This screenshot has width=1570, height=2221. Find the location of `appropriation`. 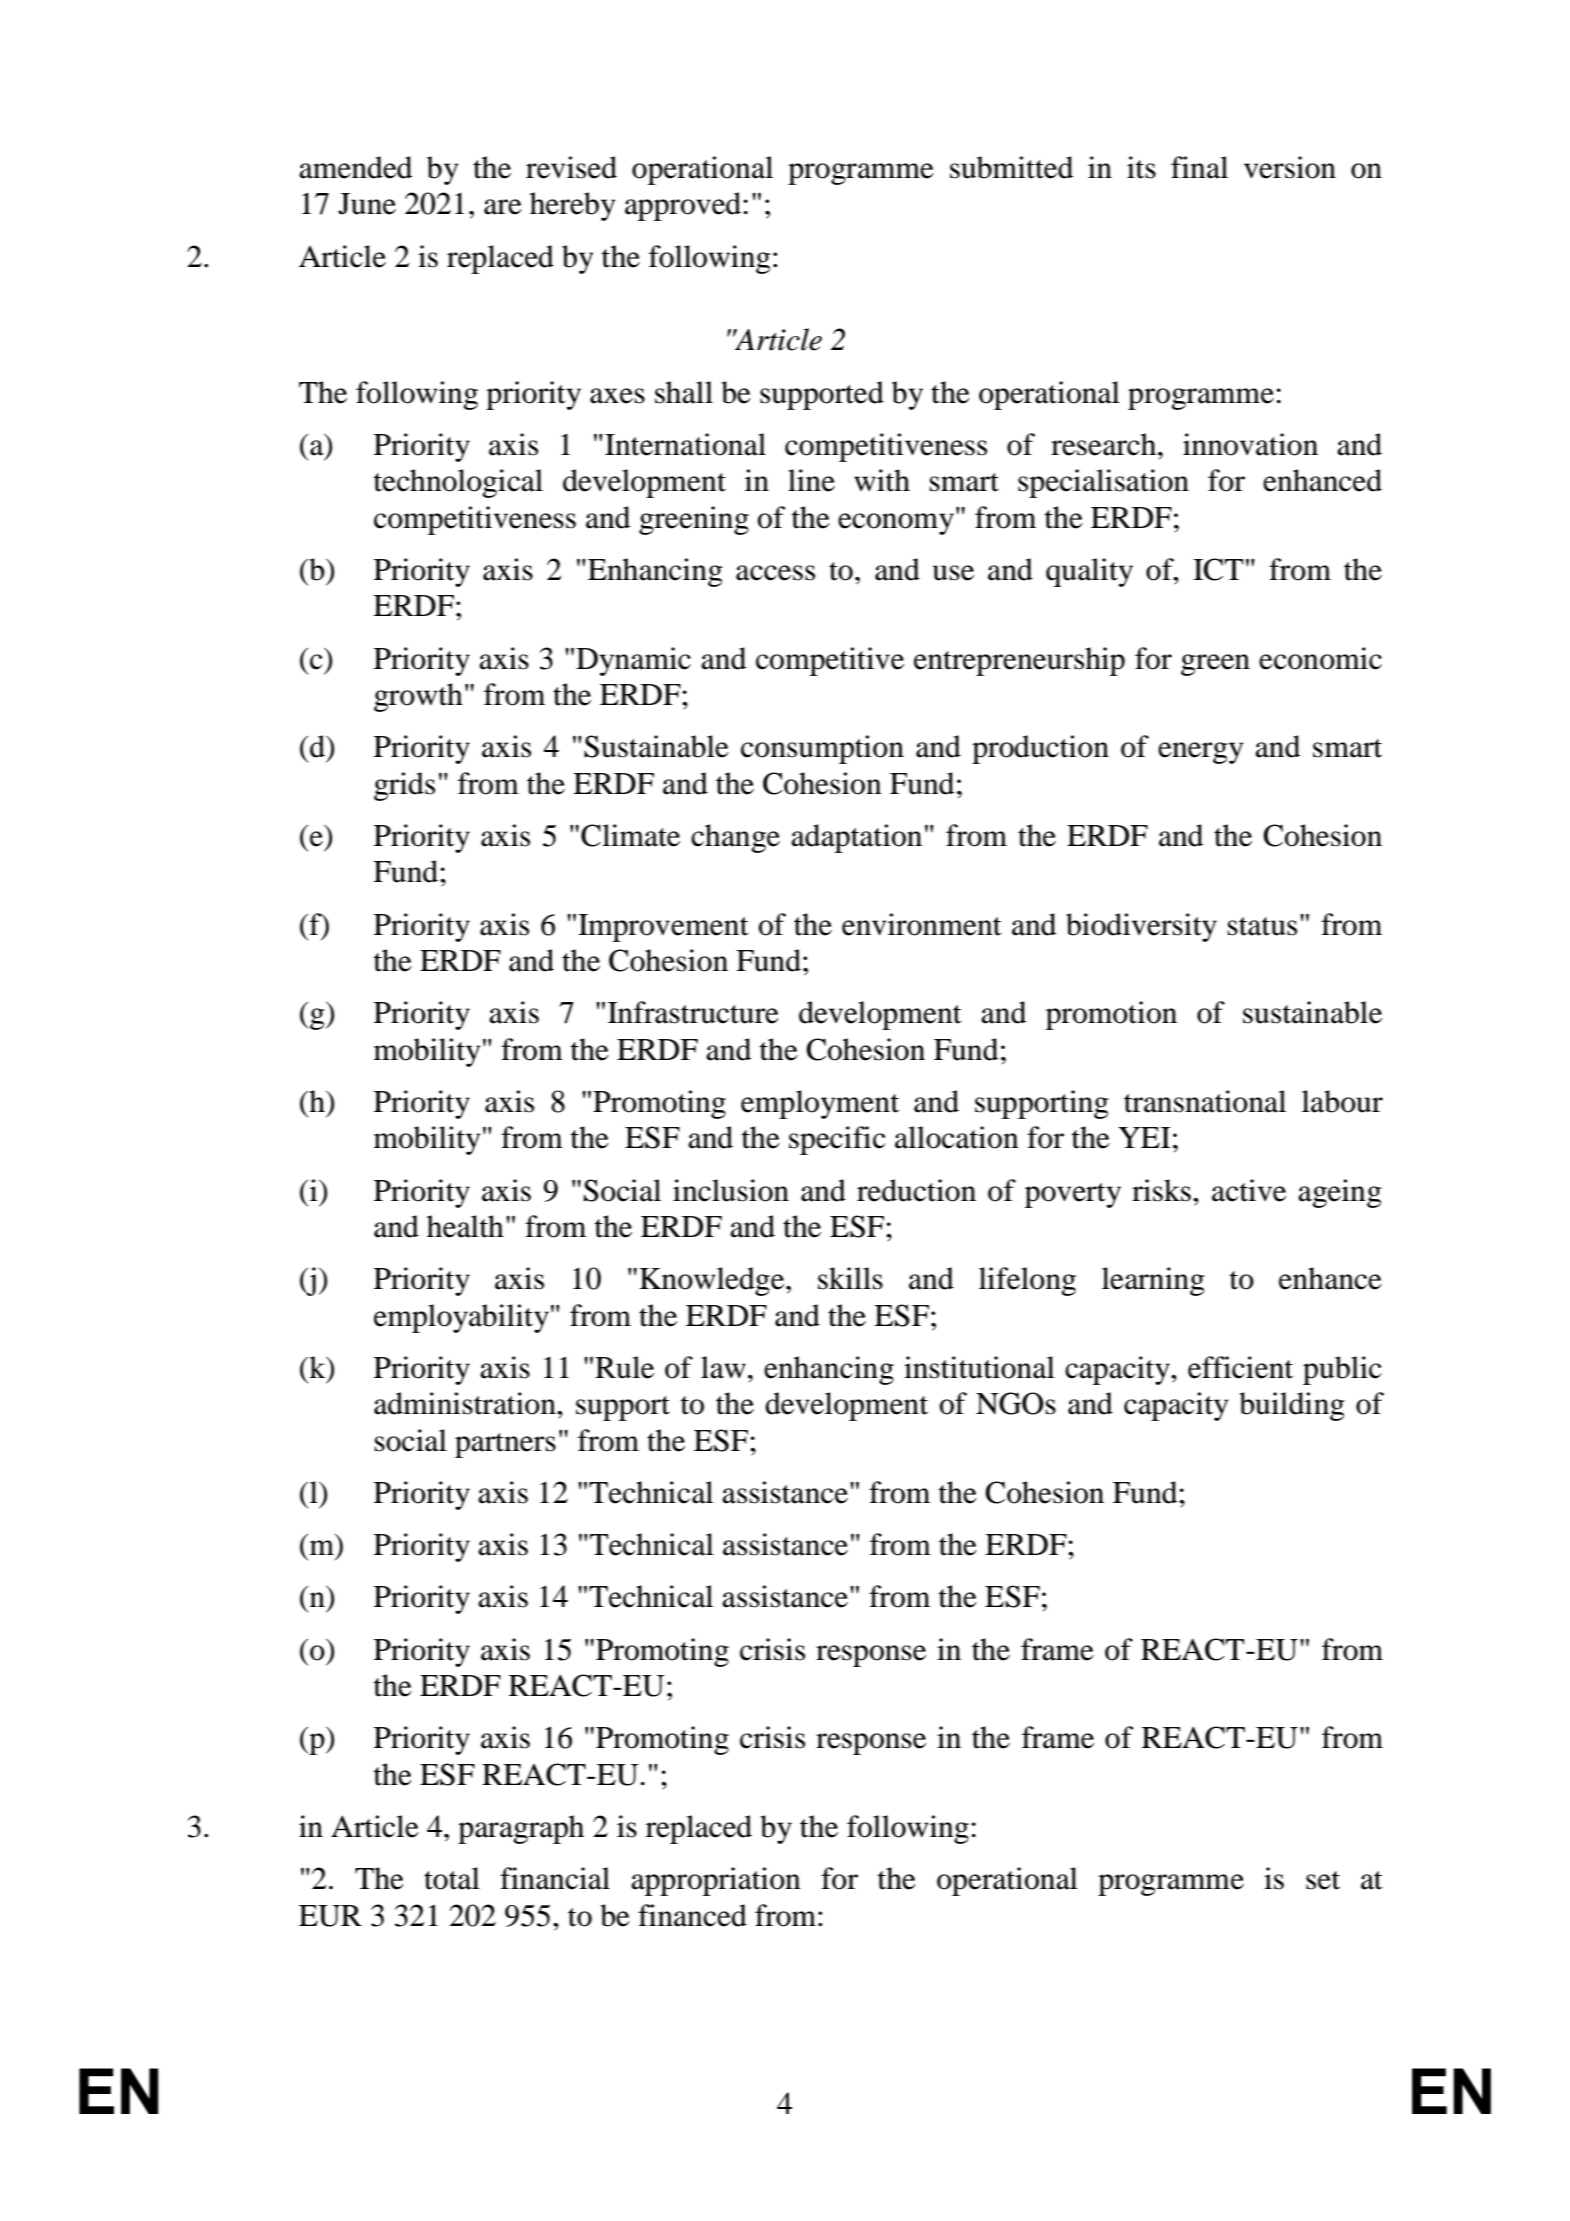

appropriation is located at coordinates (716, 1881).
